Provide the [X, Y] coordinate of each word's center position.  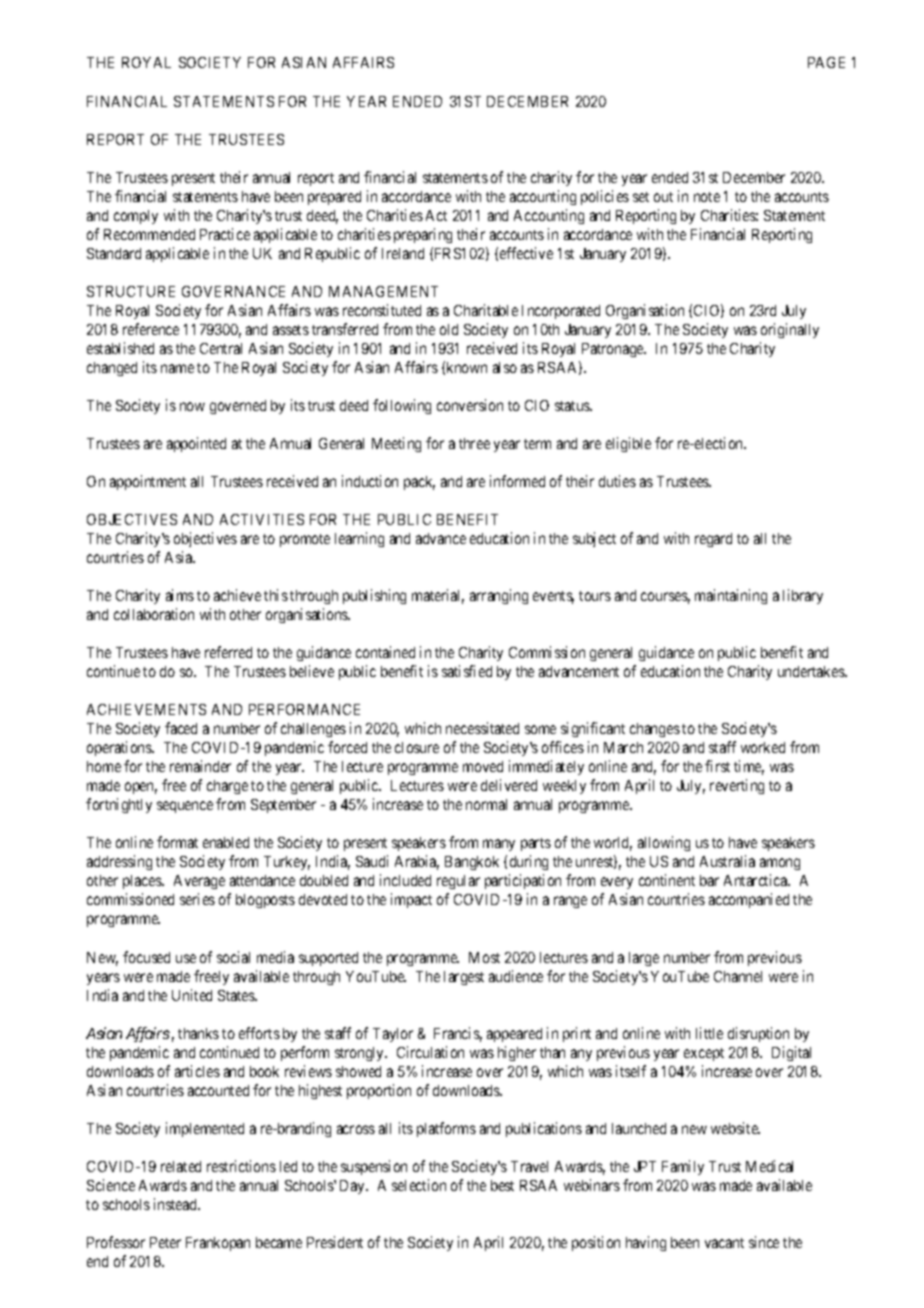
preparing [423, 235]
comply [136, 217]
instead [176, 1204]
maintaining [731, 596]
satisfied [467, 671]
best [502, 1185]
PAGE [826, 62]
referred [228, 652]
